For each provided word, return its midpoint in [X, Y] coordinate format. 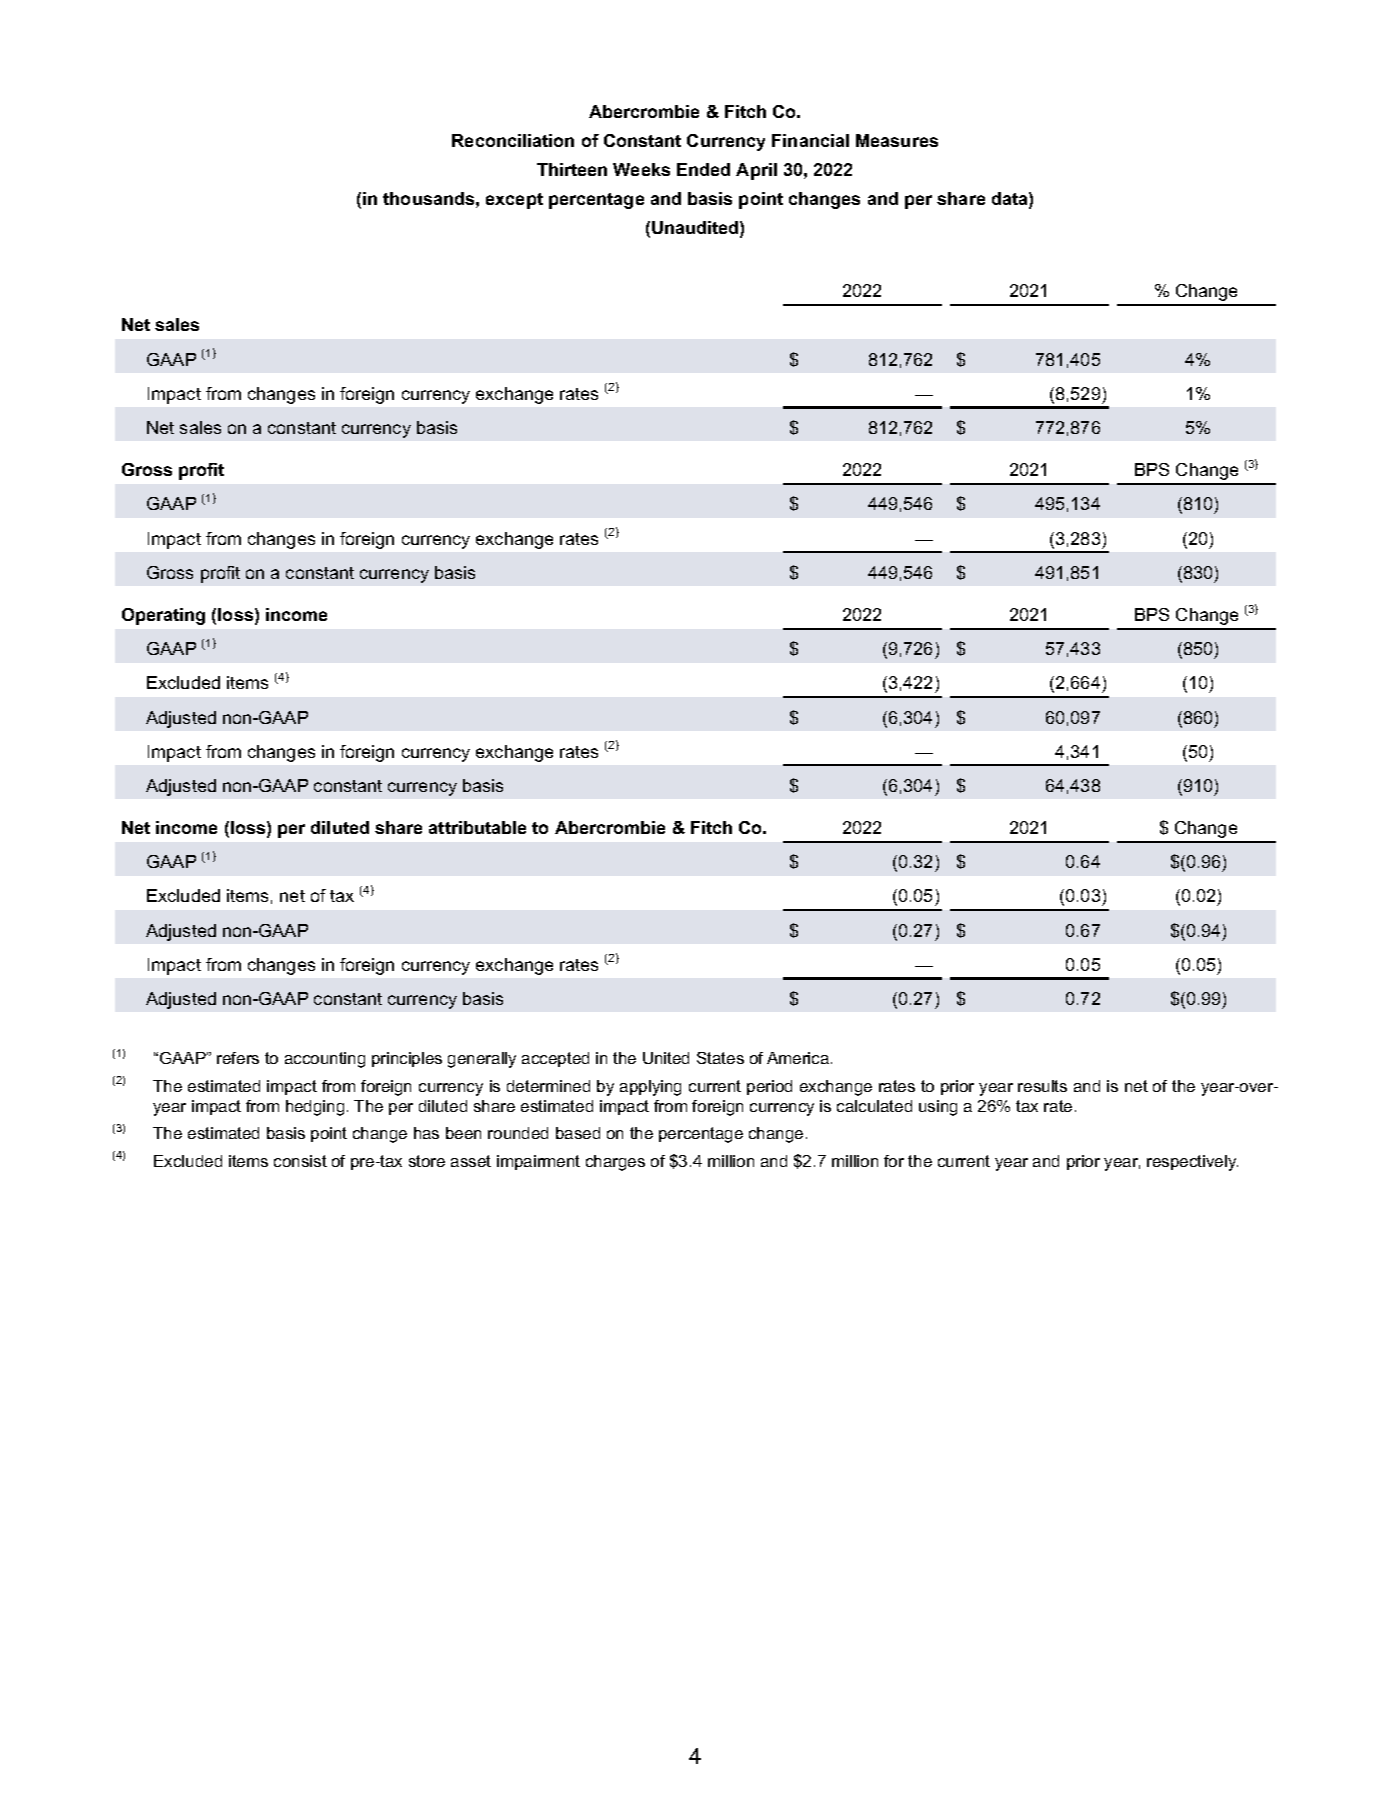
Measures [897, 140]
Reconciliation [513, 140]
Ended [703, 169]
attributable [477, 827]
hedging [315, 1108]
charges [615, 1163]
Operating [163, 616]
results [1042, 1086]
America [799, 1058]
